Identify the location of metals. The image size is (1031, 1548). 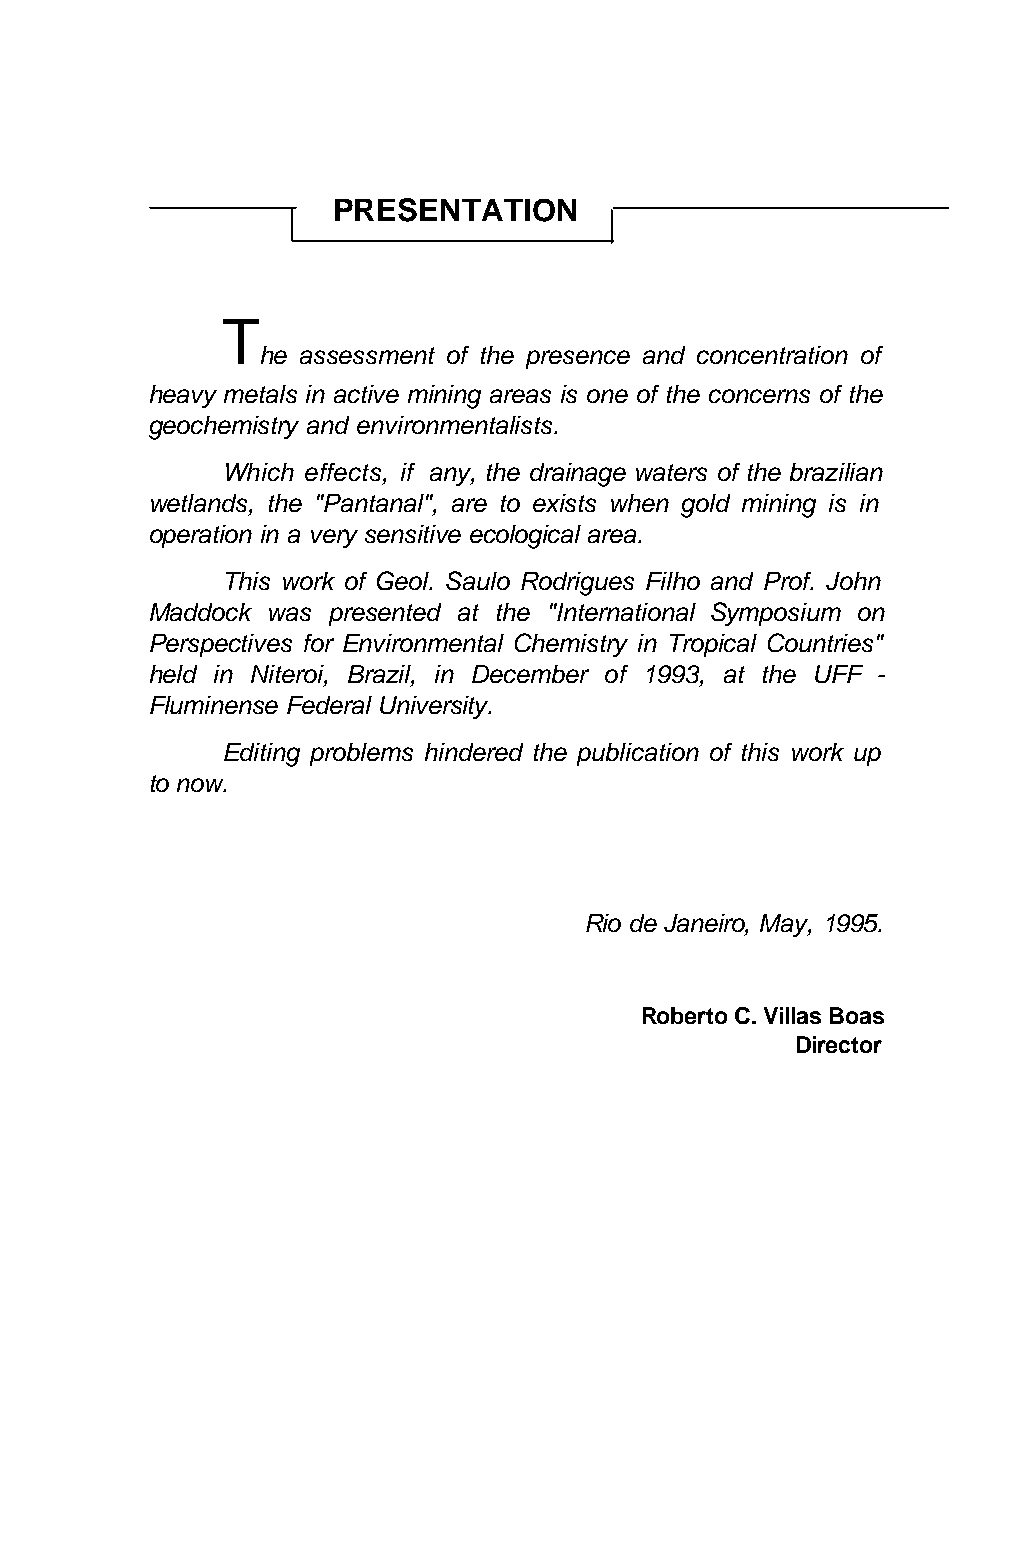
(260, 394).
